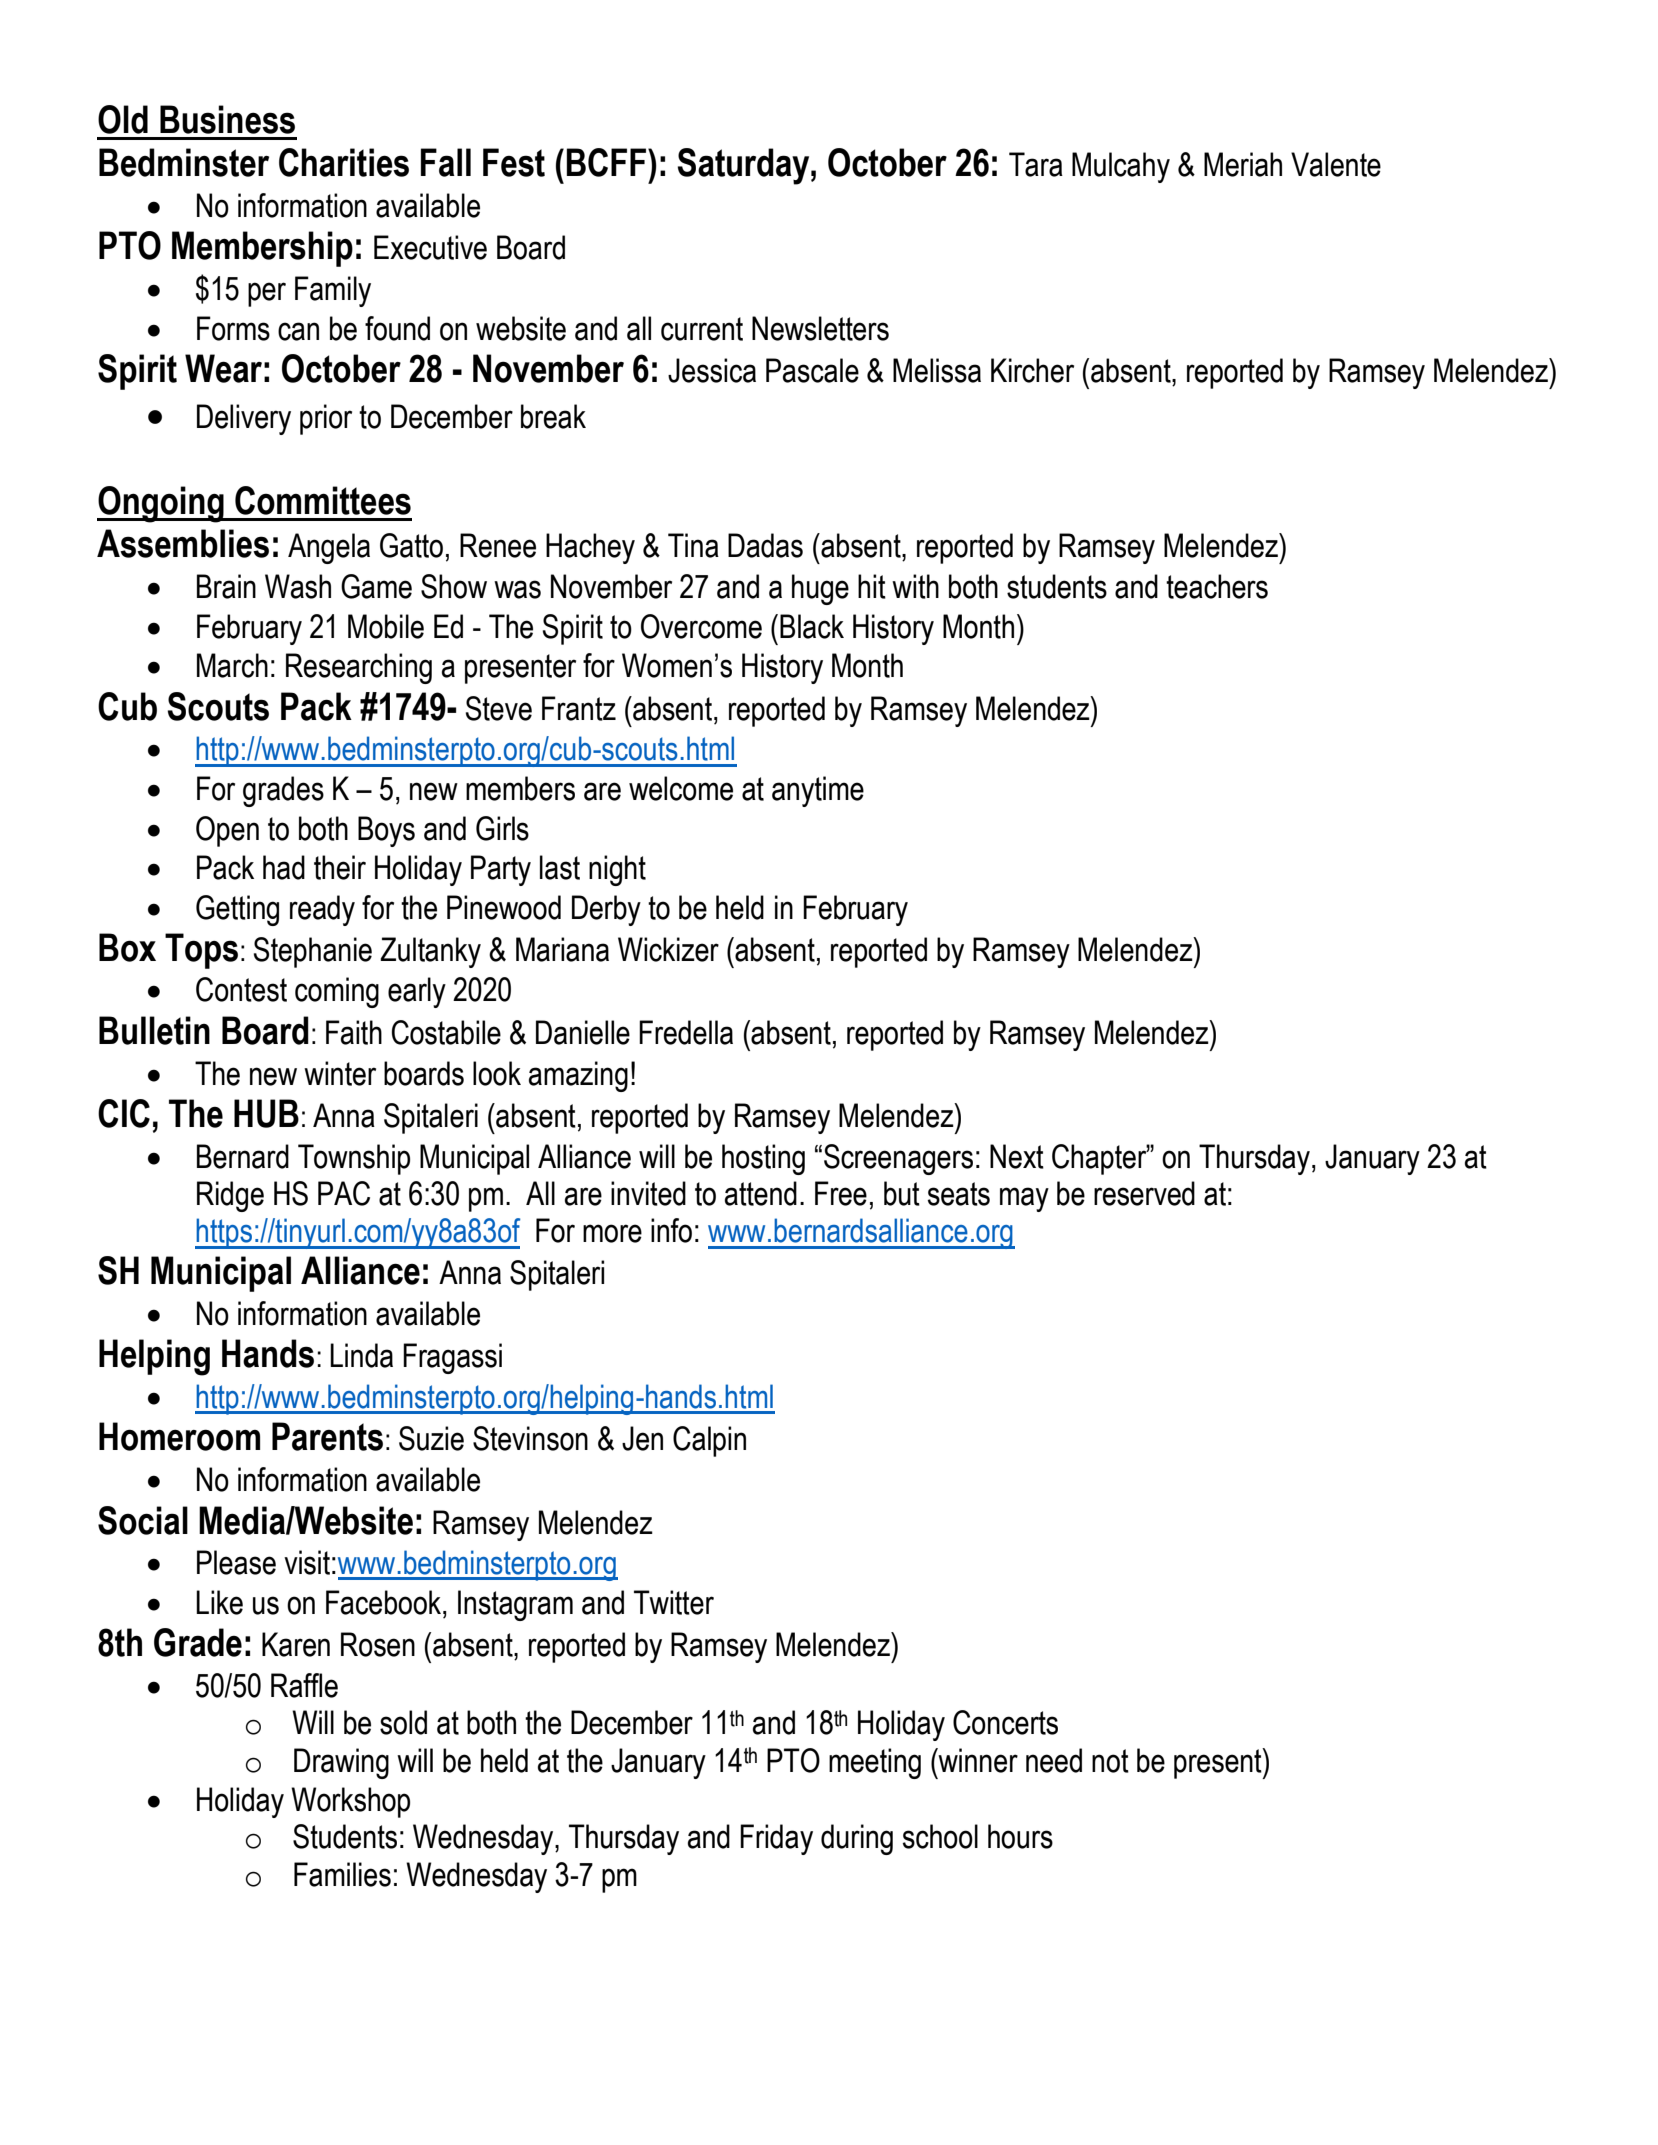 This image has height=2145, width=1658. I want to click on Danielle, so click(583, 1032).
